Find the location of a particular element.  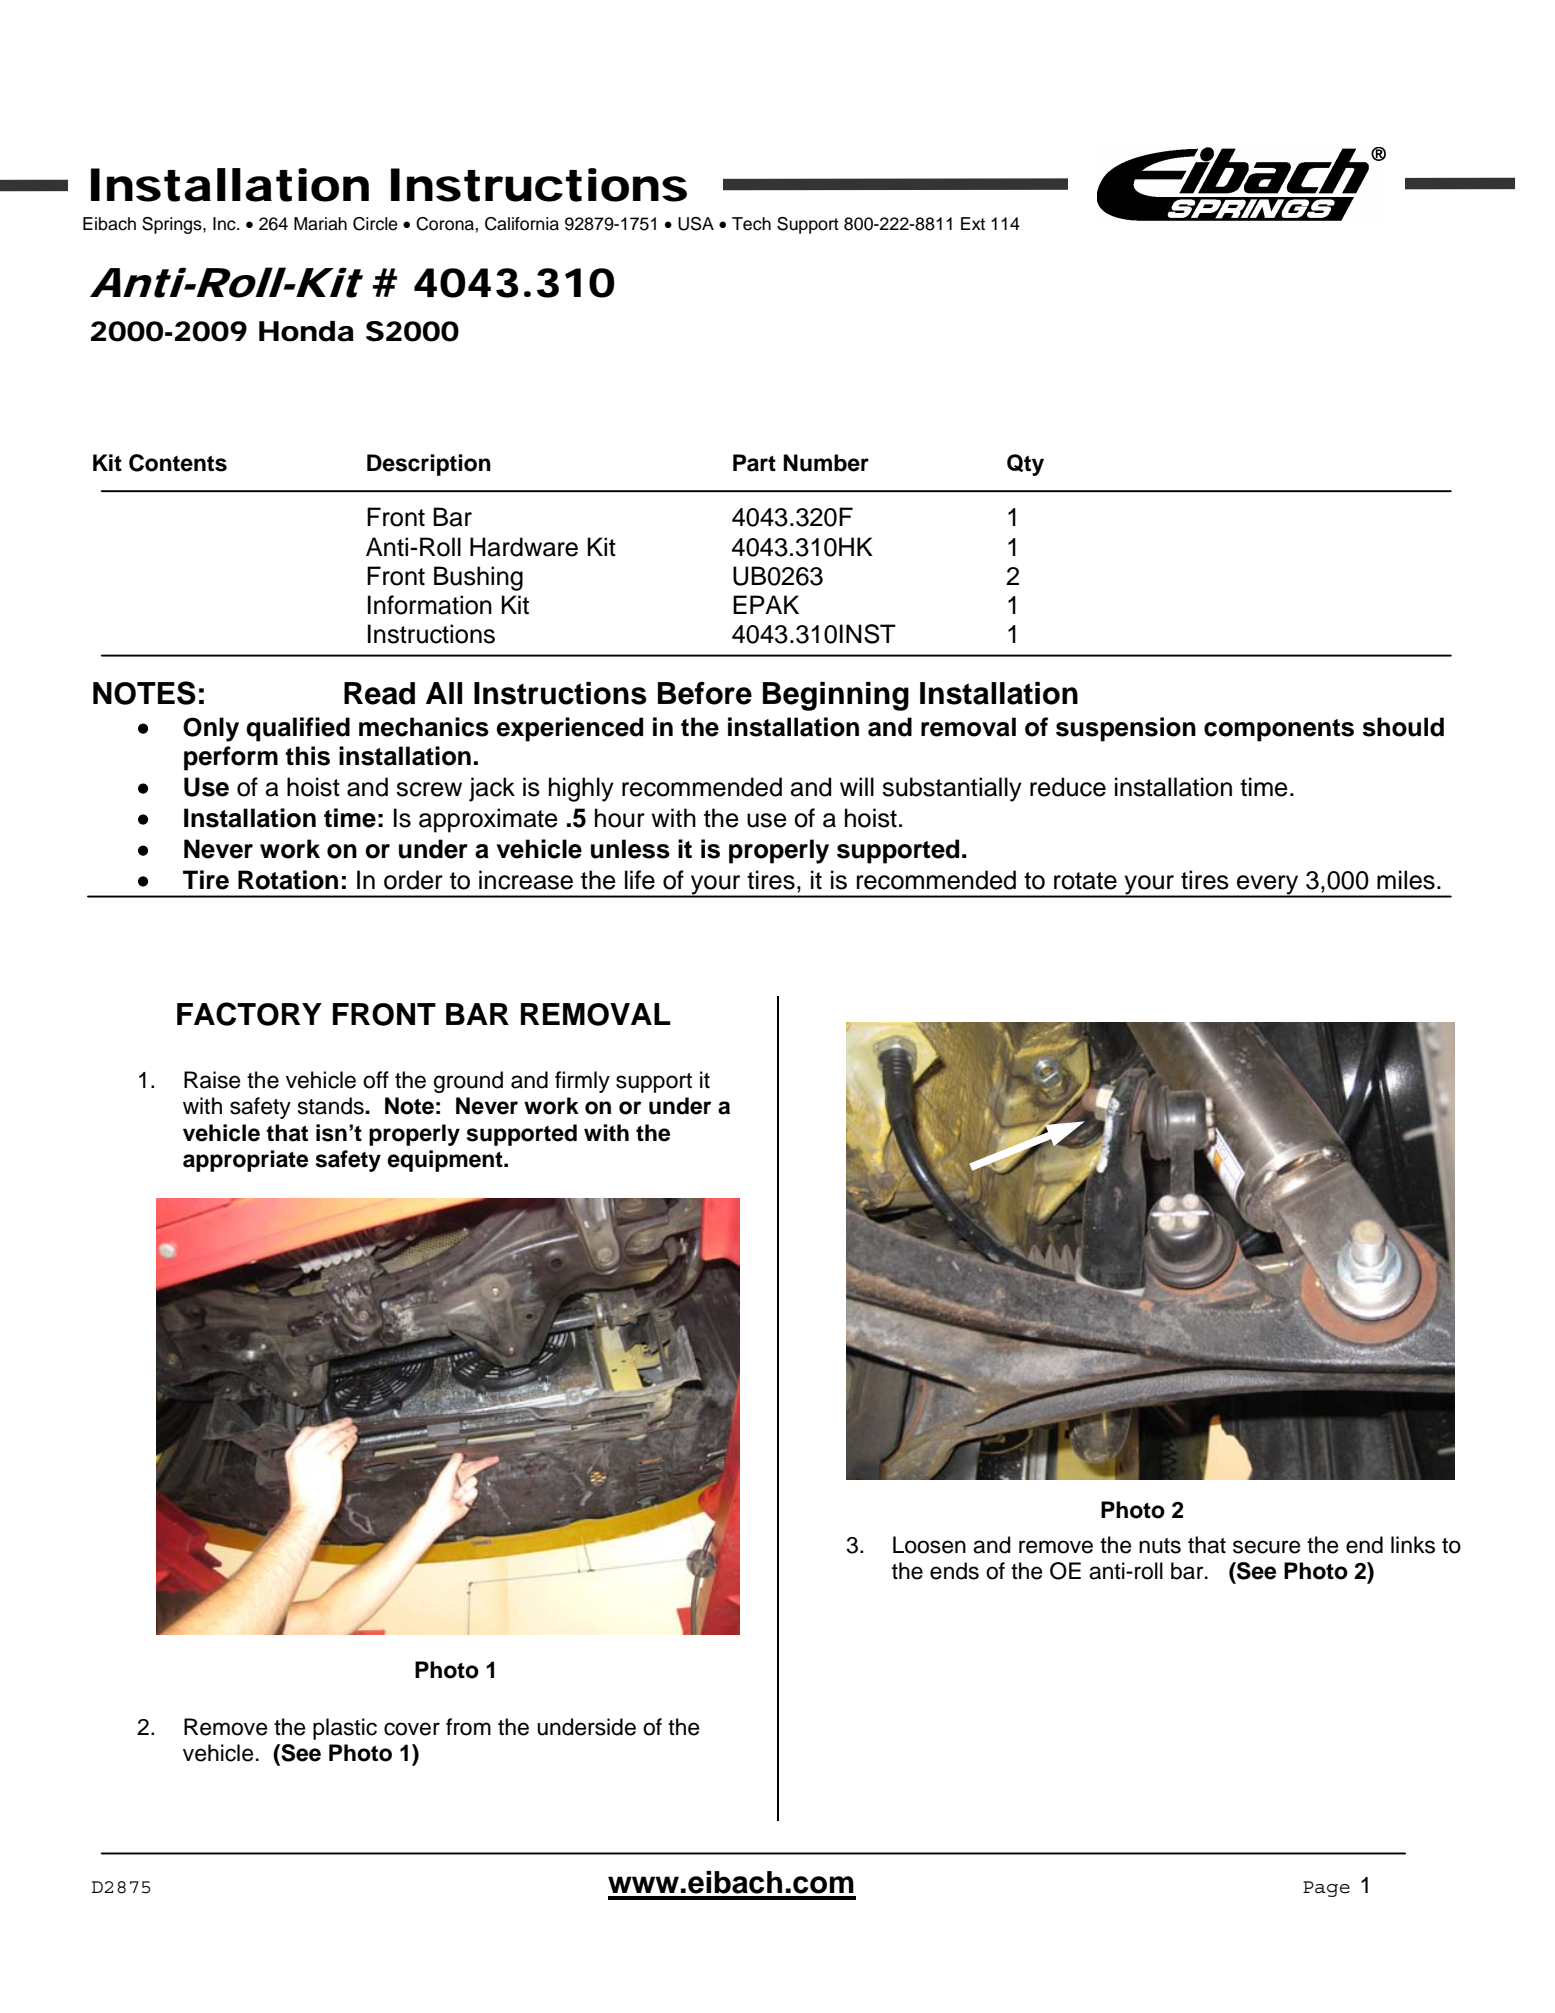

Ext is located at coordinates (973, 223).
